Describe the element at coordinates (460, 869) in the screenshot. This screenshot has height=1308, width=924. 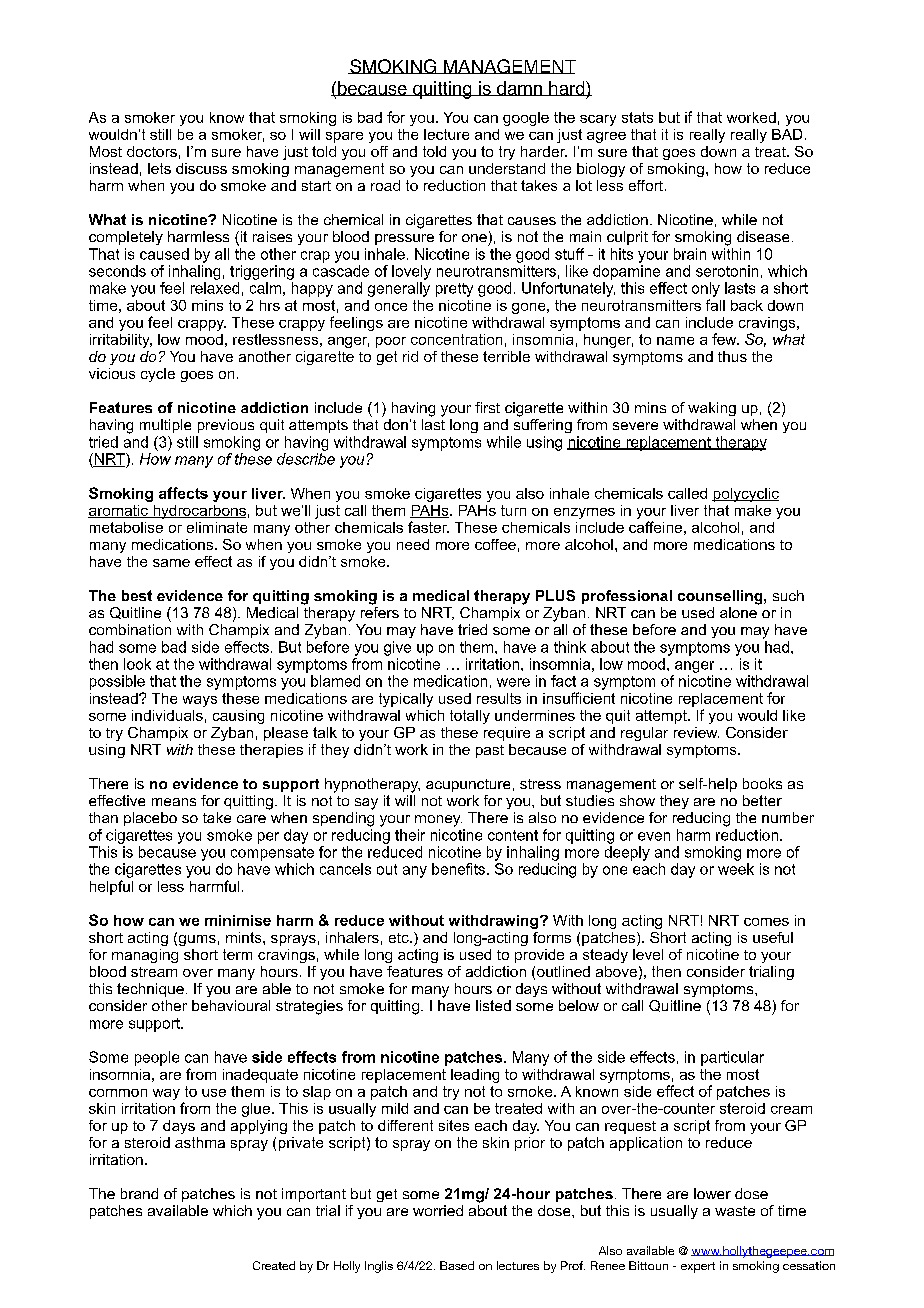
I see `benefits` at that location.
